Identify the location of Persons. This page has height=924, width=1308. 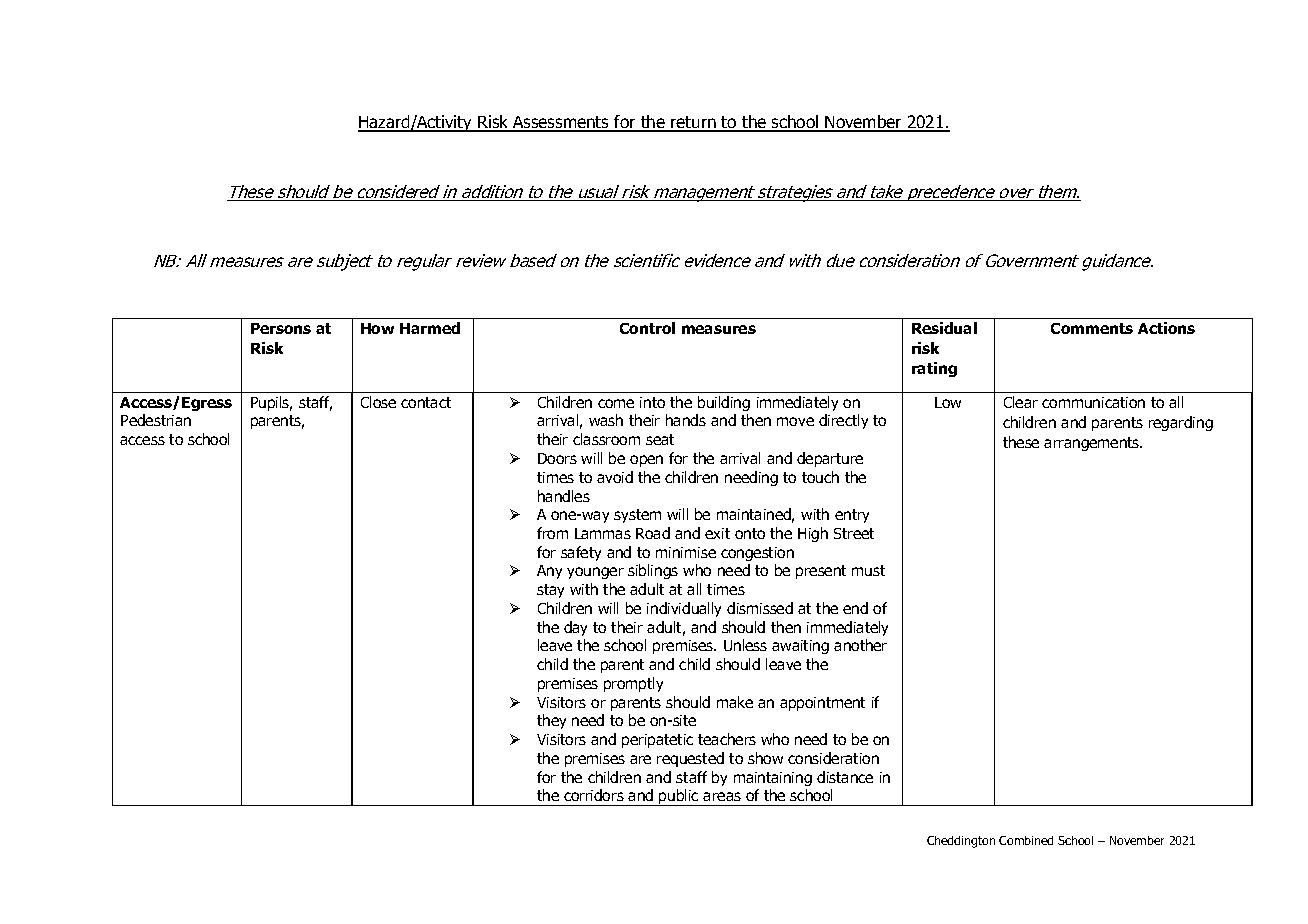
(281, 328).
